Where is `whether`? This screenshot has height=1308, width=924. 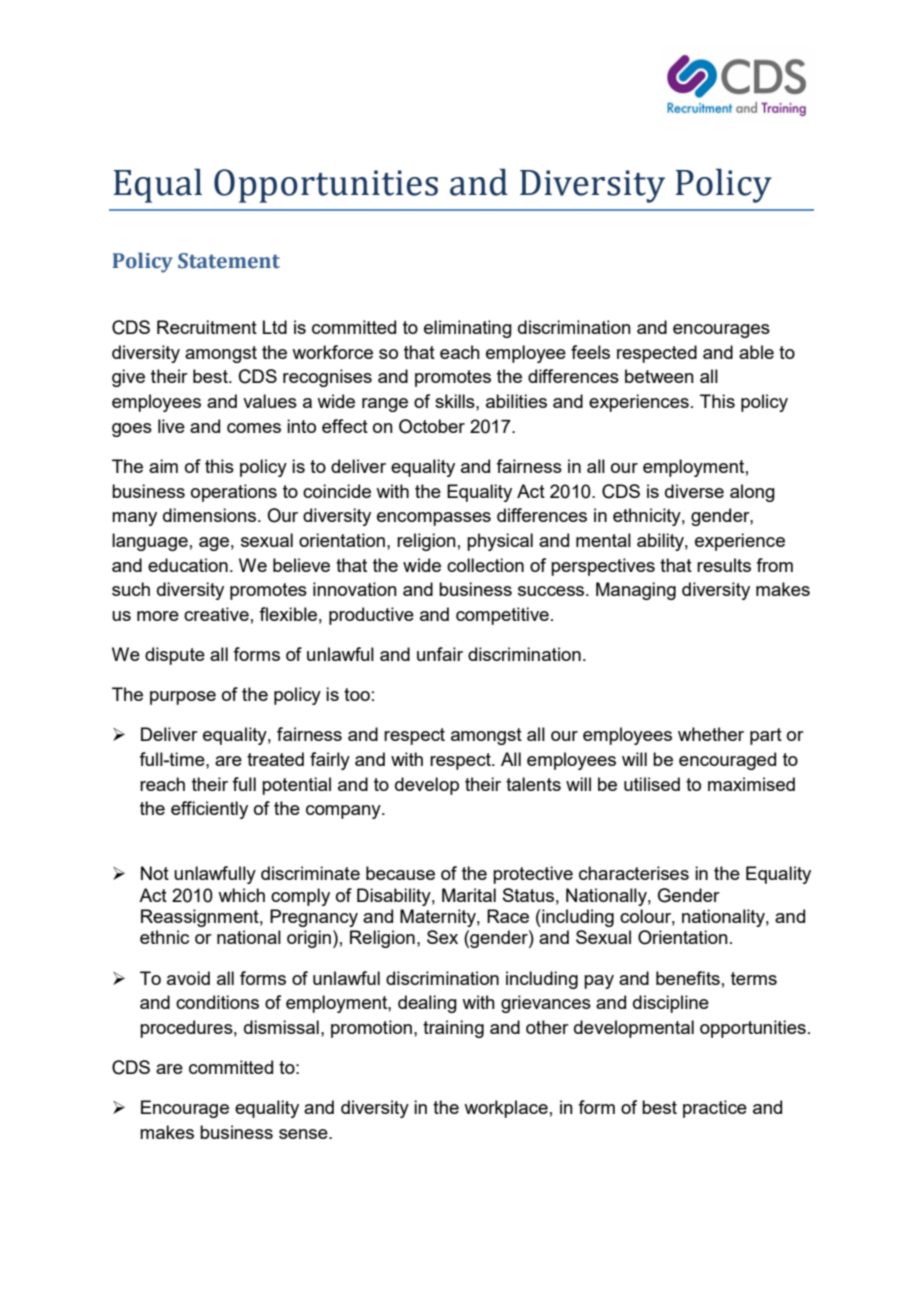 whether is located at coordinates (711, 734).
